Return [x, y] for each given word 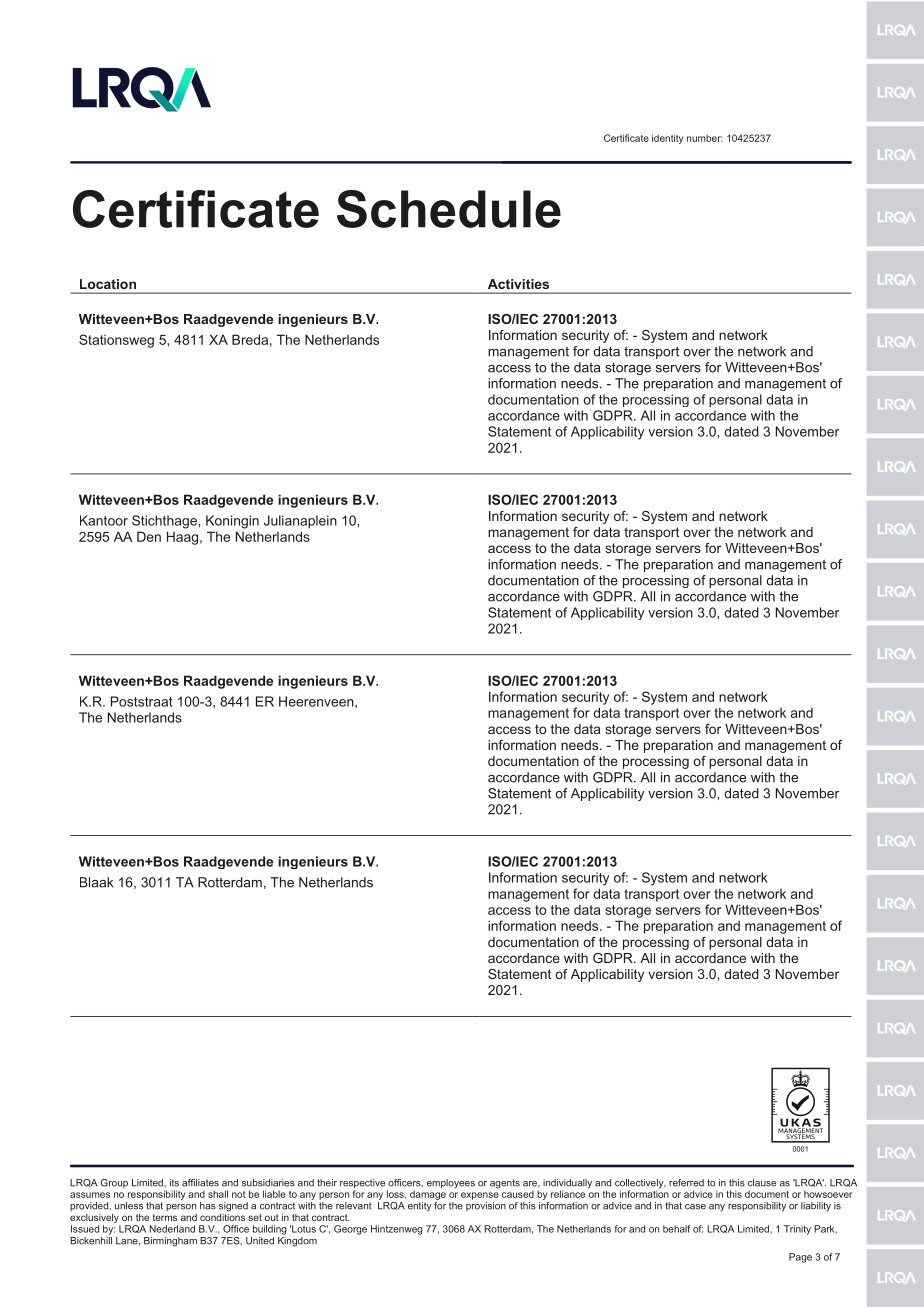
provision [486, 1206]
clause [762, 1183]
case [695, 1207]
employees [451, 1184]
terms [165, 1217]
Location [108, 284]
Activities [518, 284]
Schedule [449, 209]
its [174, 1183]
